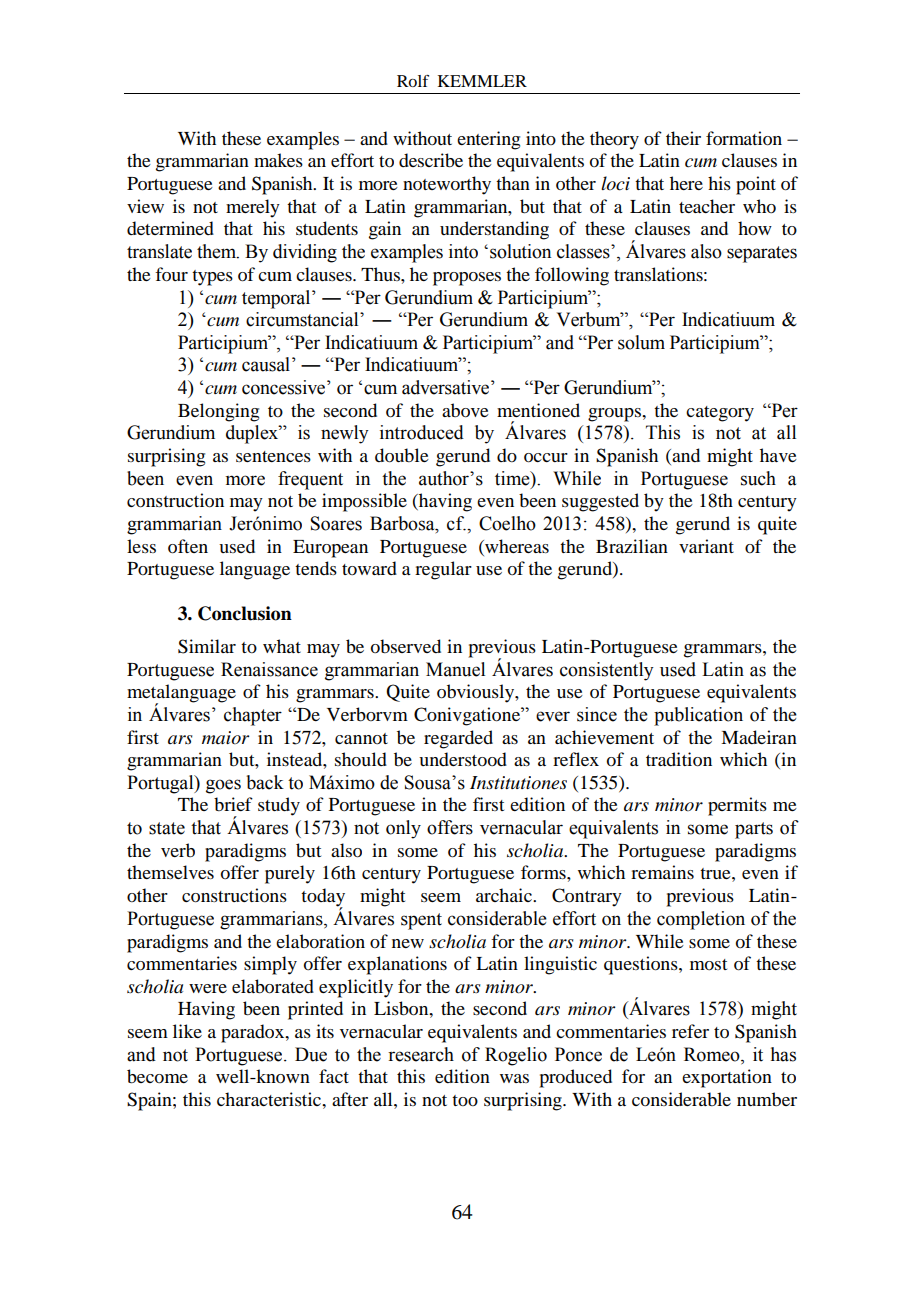 The width and height of the page is (924, 1305). I want to click on like, so click(187, 1031).
